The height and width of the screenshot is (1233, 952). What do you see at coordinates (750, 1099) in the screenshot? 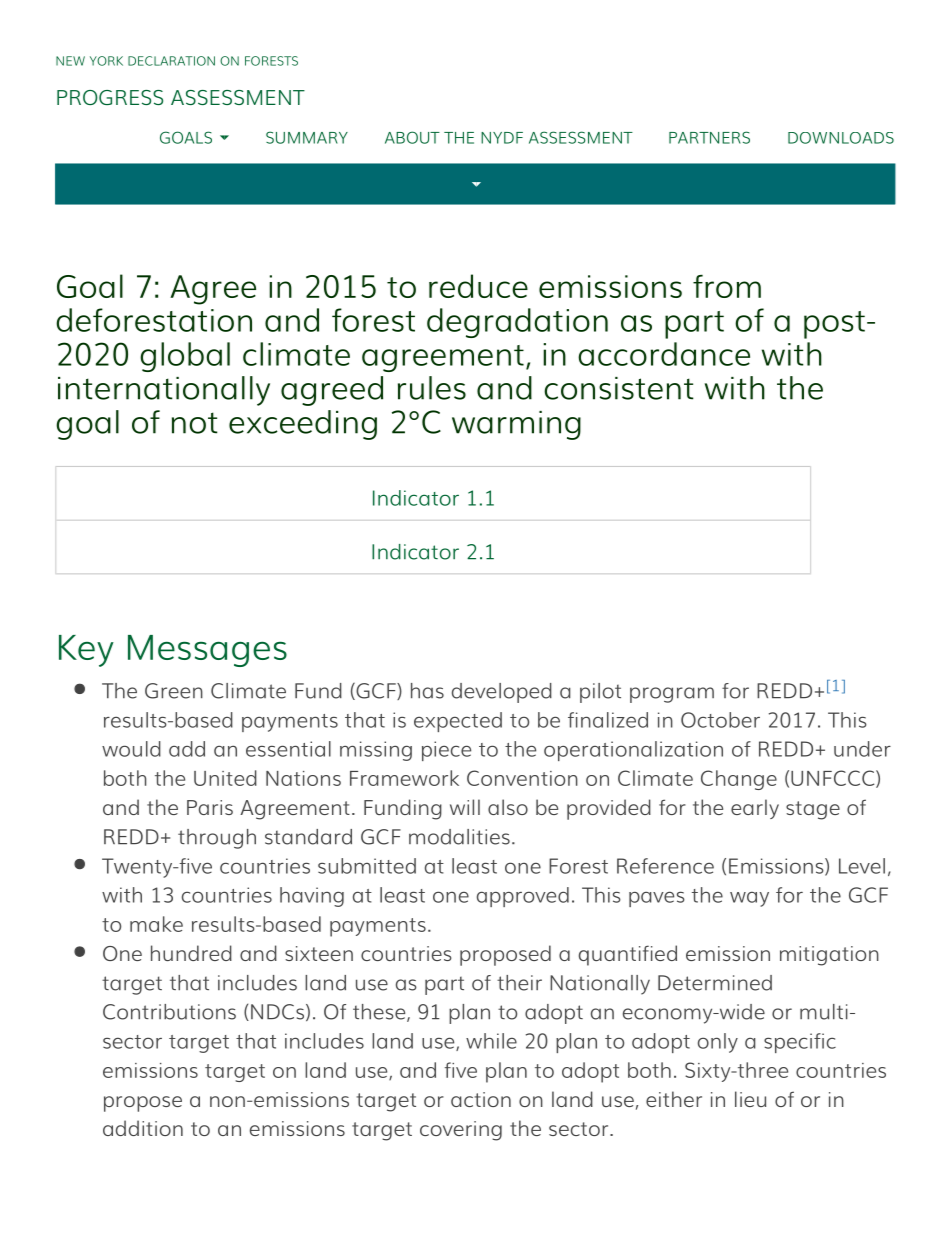
I see `lieu` at bounding box center [750, 1099].
